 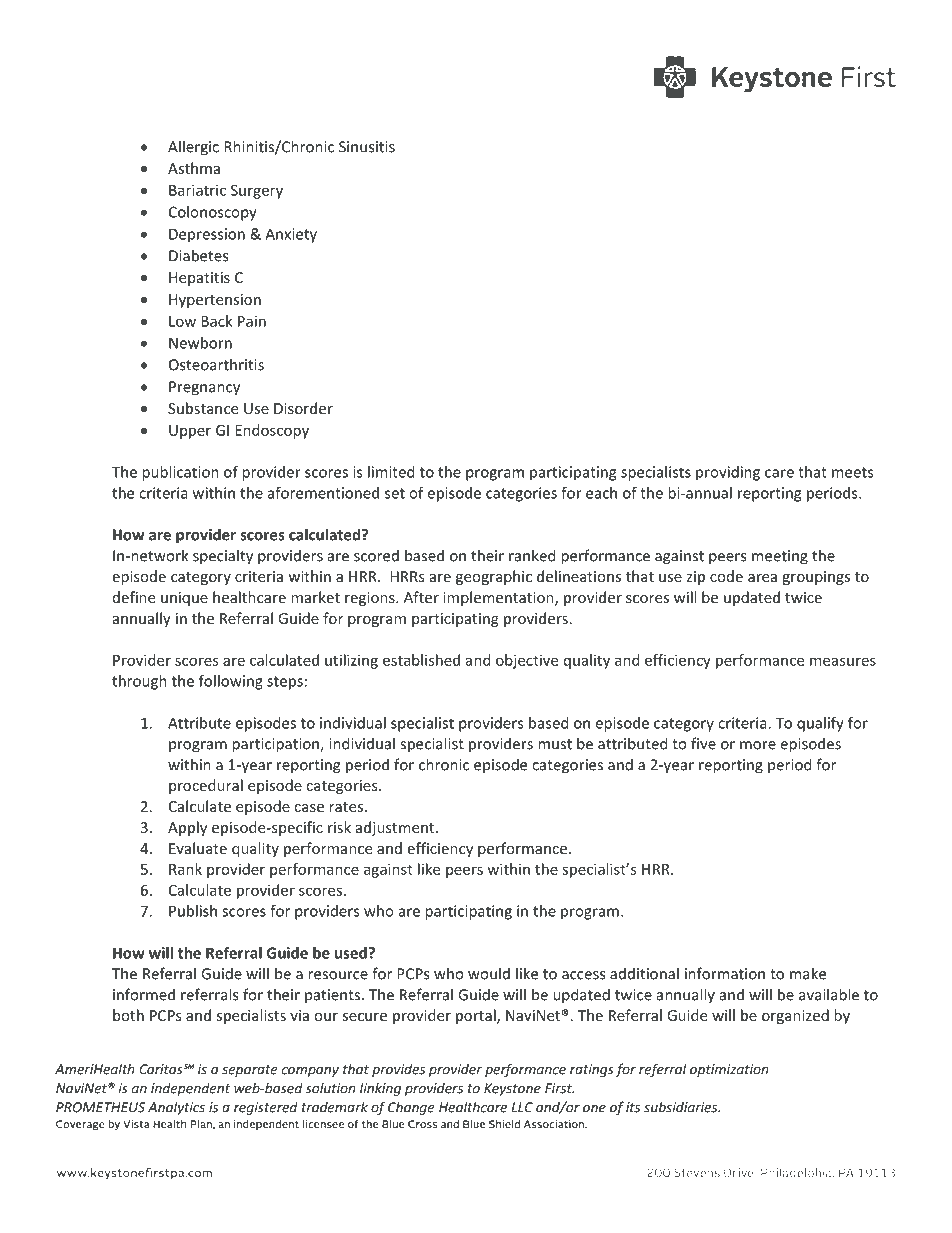 What do you see at coordinates (728, 473) in the screenshot?
I see `providing` at bounding box center [728, 473].
